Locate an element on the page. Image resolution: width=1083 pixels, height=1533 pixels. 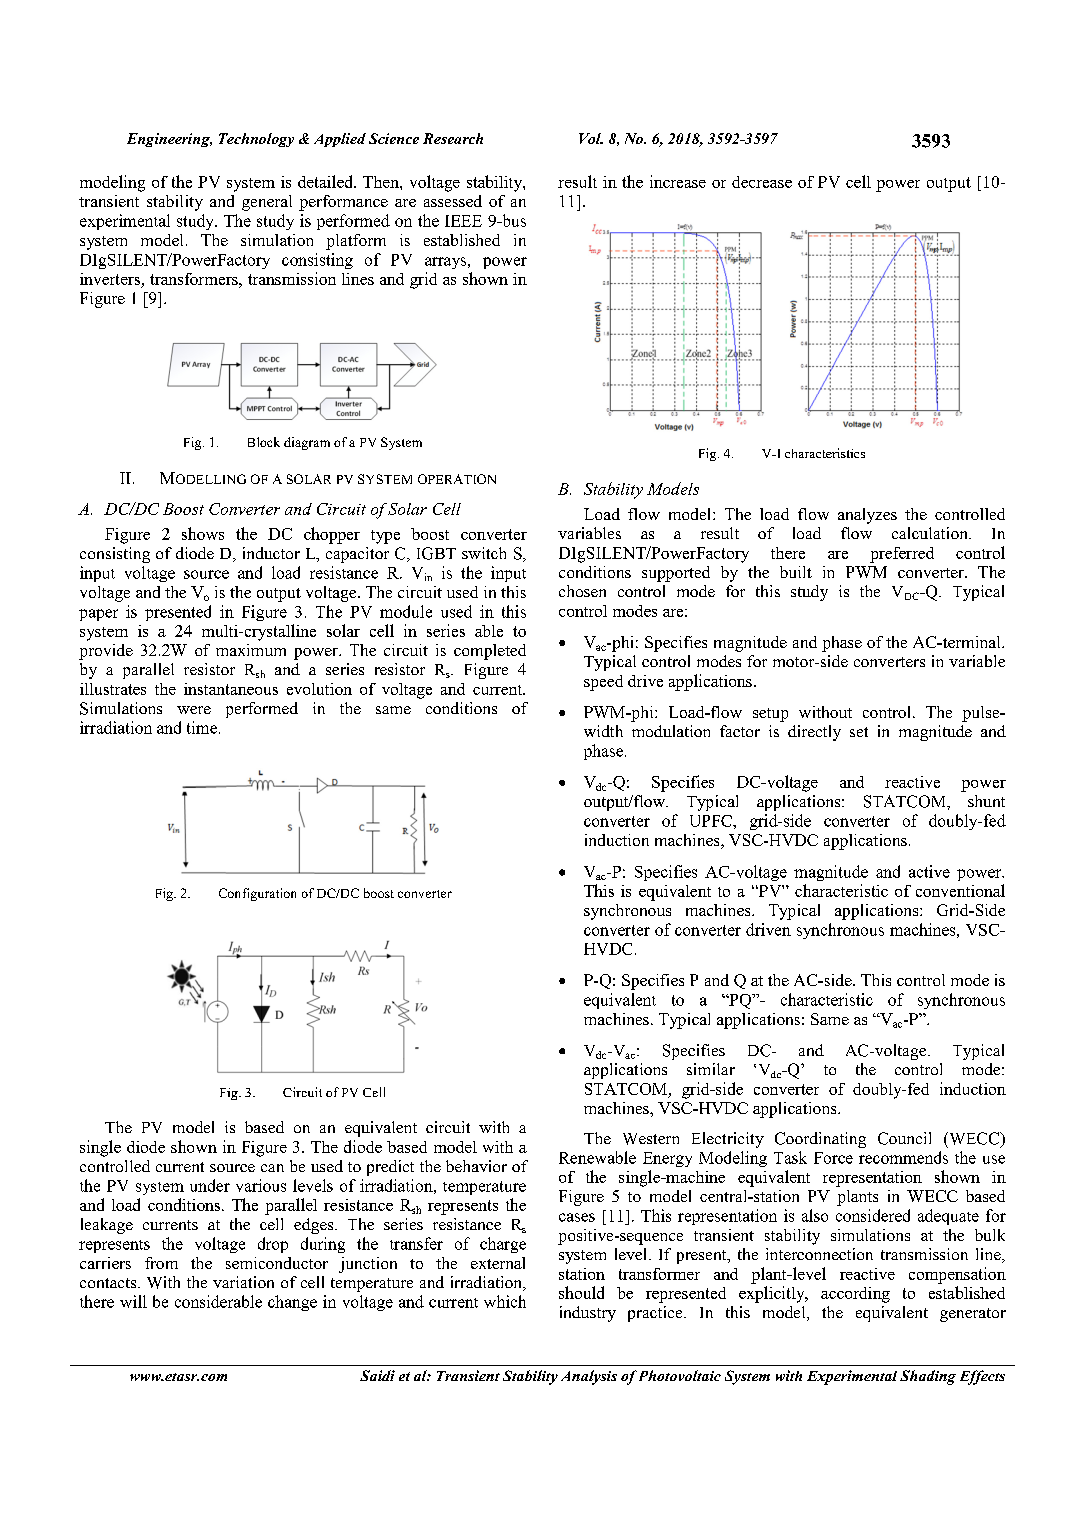
time is located at coordinates (203, 727).
